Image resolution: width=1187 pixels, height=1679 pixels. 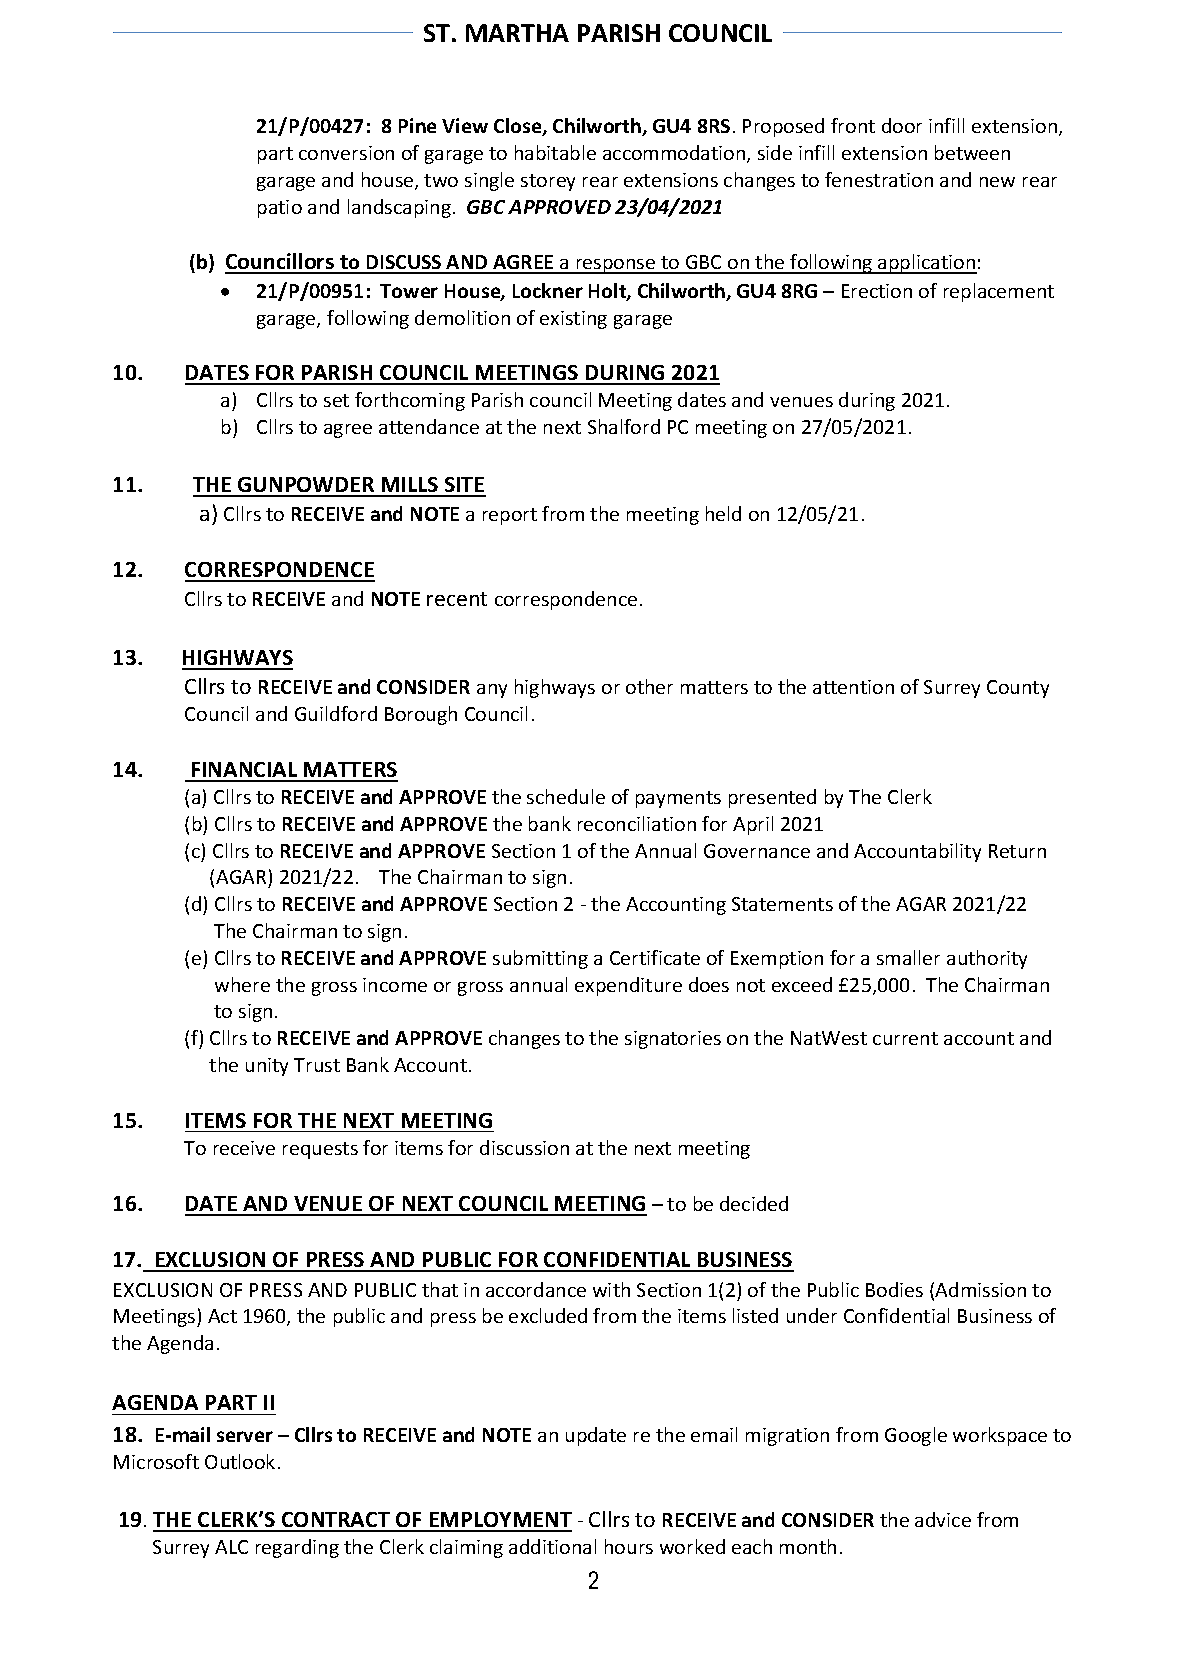 What do you see at coordinates (517, 33) in the image?
I see `MARTHA` at bounding box center [517, 33].
